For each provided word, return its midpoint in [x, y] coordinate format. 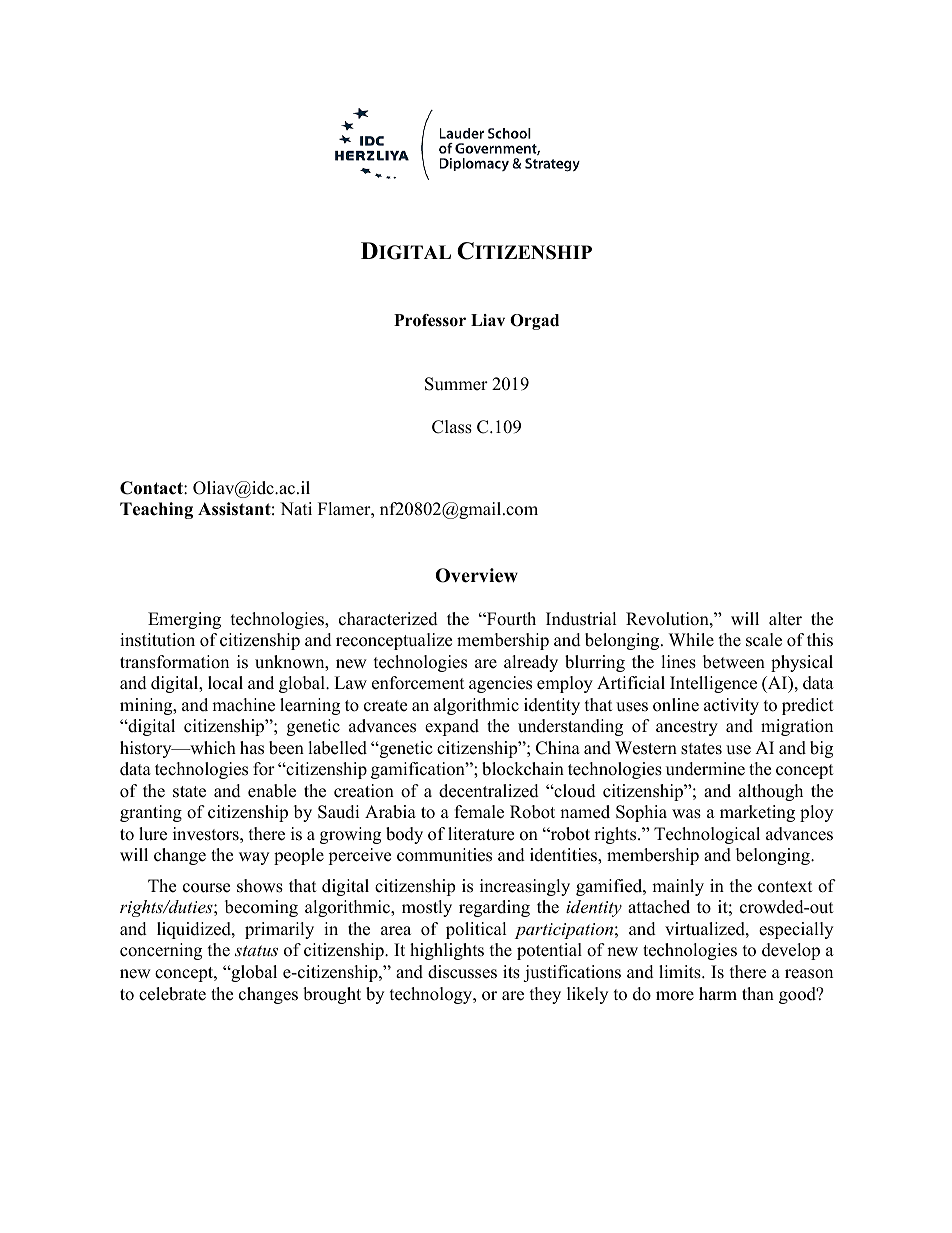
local [225, 683]
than [758, 993]
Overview [476, 575]
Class [452, 427]
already [531, 663]
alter [785, 619]
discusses [462, 972]
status [256, 950]
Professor [430, 320]
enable [272, 791]
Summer [456, 384]
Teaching [156, 510]
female [479, 812]
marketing [757, 813]
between [734, 662]
